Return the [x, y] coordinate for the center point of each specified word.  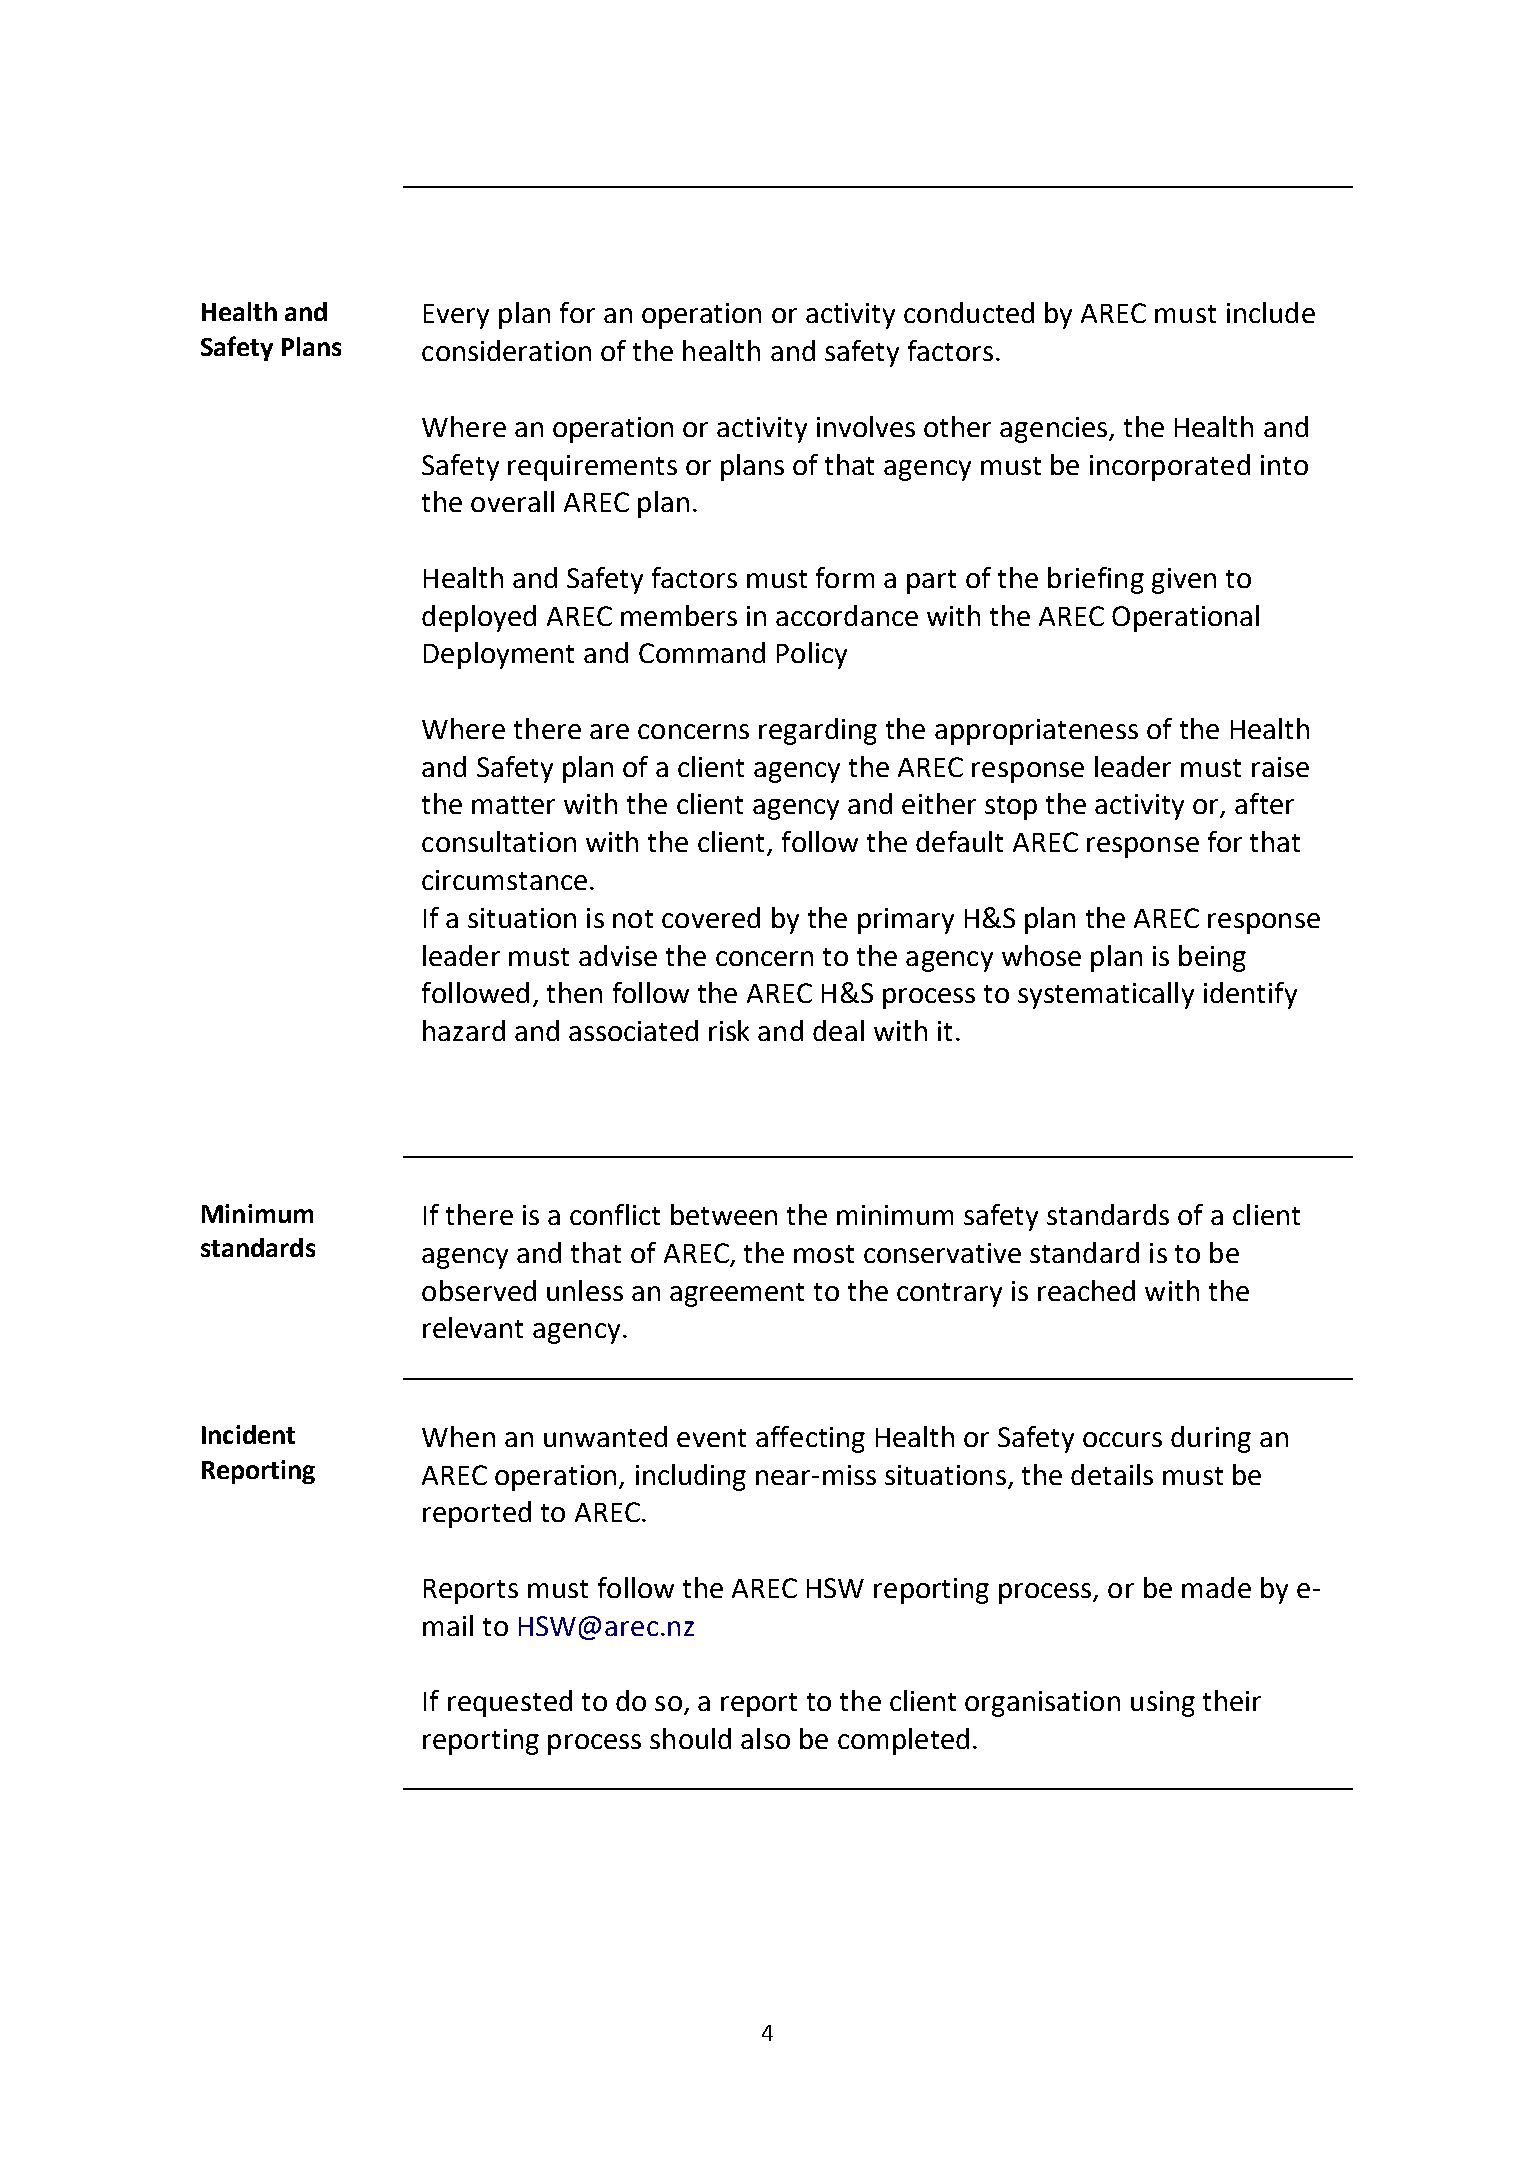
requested [510, 1703]
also [765, 1738]
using [1163, 1704]
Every [456, 316]
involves [866, 426]
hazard [464, 1030]
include [1271, 312]
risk [729, 1030]
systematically [1106, 995]
